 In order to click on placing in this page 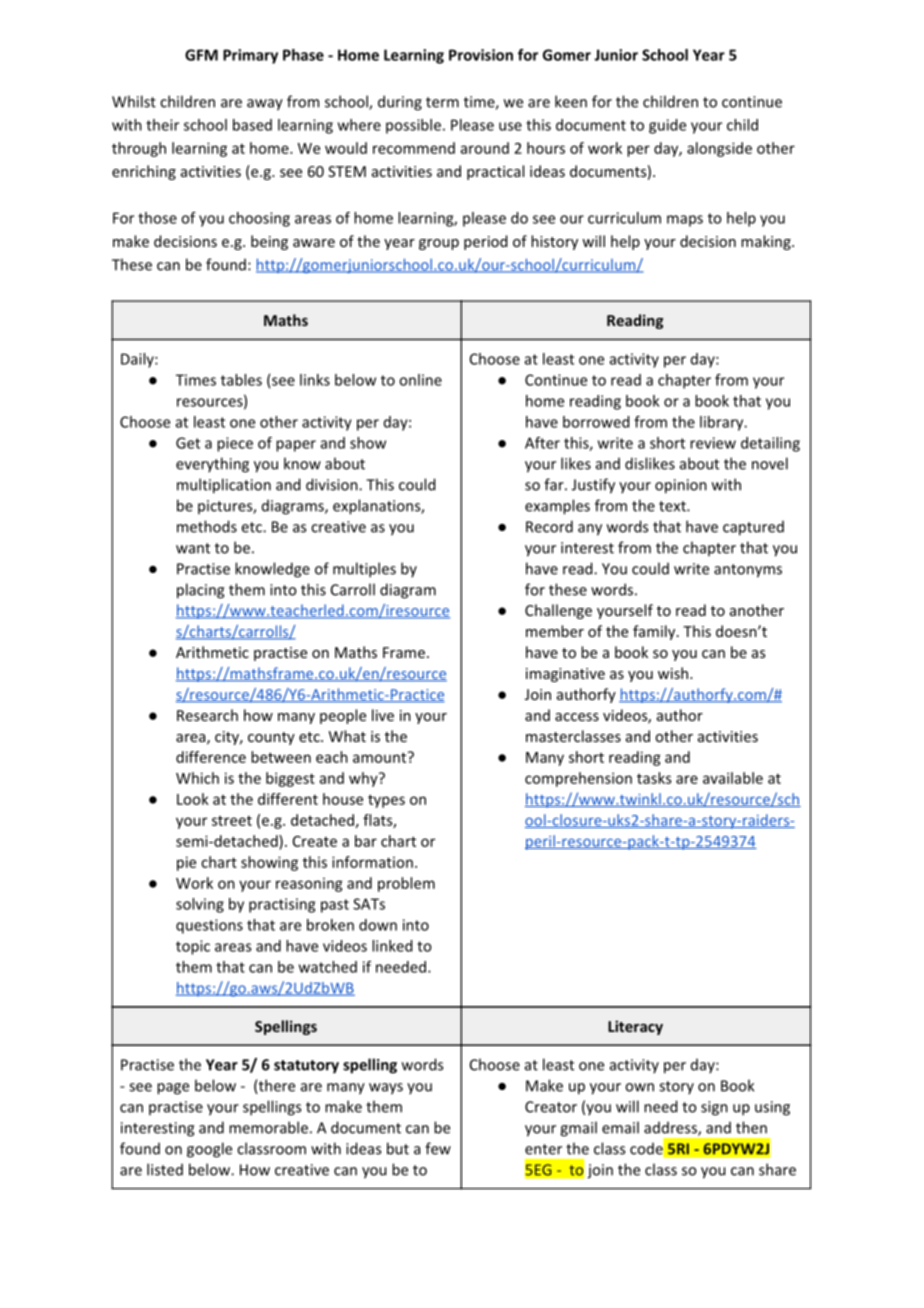, I will do `click(200, 591)`.
